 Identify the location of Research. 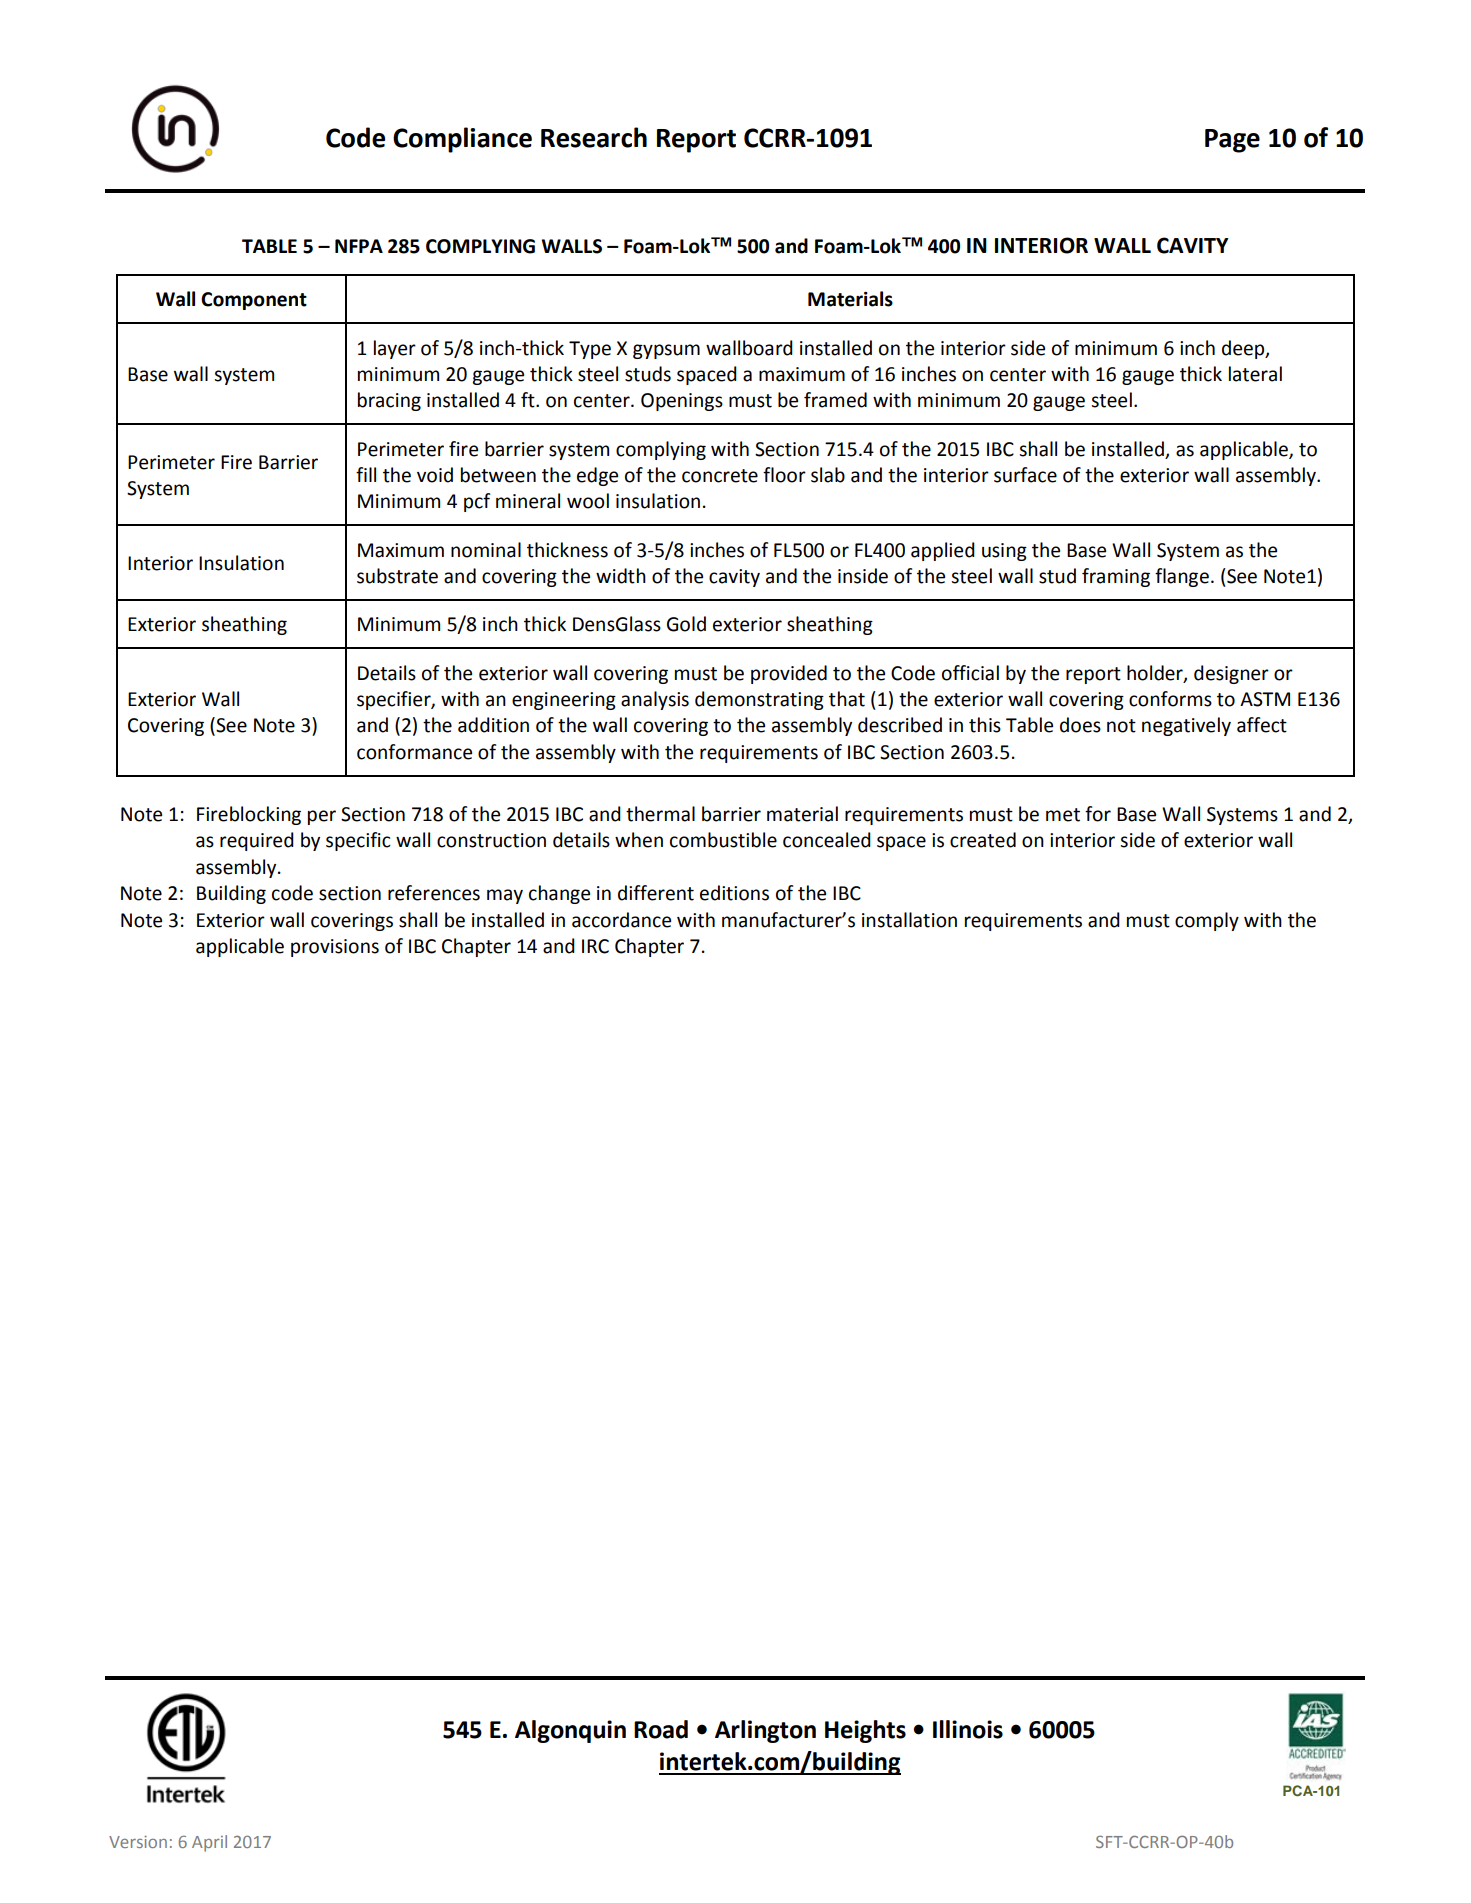
(594, 137).
